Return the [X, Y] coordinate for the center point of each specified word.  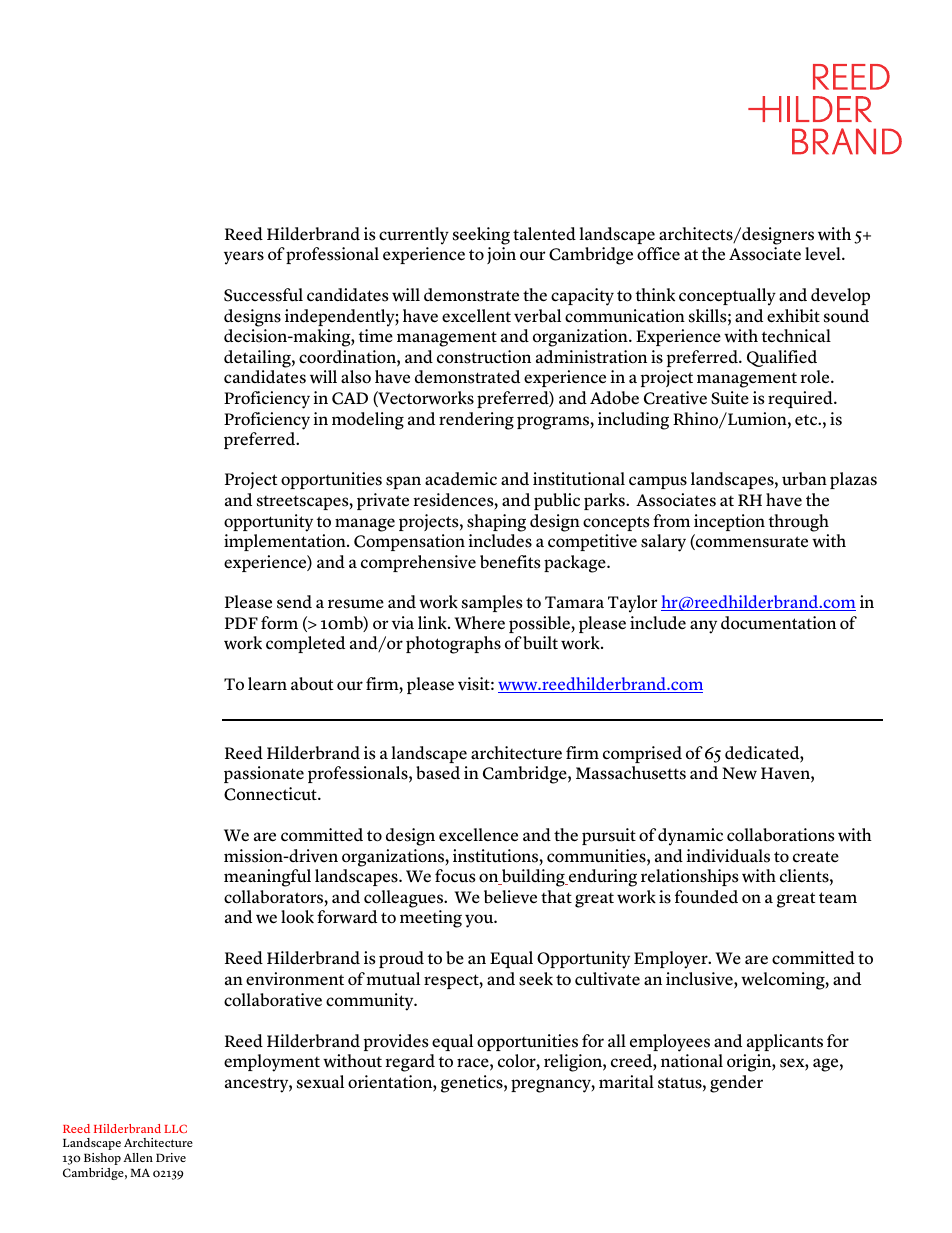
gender [736, 1084]
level [824, 254]
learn [267, 684]
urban [804, 479]
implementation [286, 542]
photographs [453, 645]
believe [510, 897]
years [244, 258]
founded [706, 897]
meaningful [267, 878]
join [501, 255]
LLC [175, 1128]
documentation [778, 623]
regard [410, 1063]
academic [461, 479]
